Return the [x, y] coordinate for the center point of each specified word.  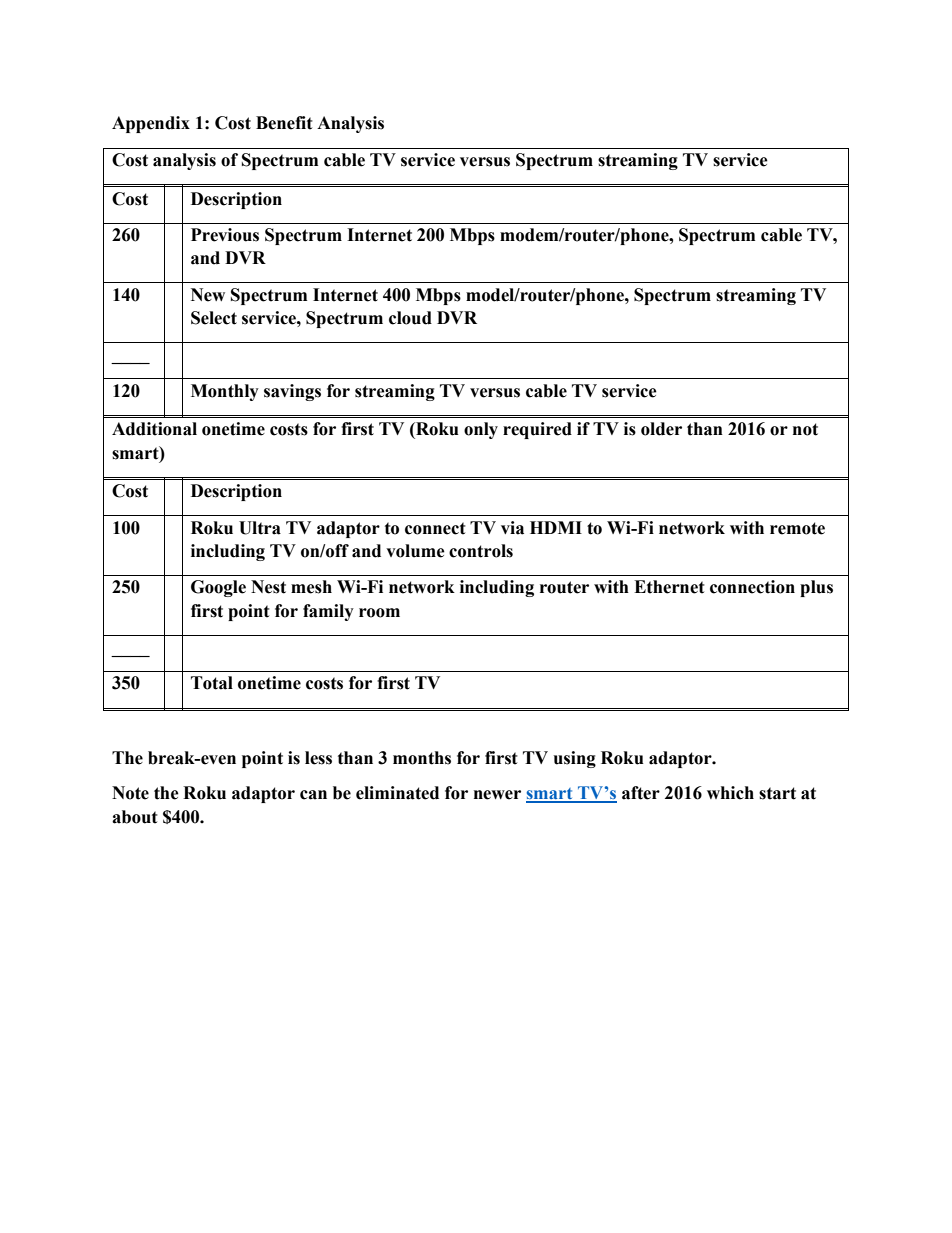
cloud [410, 318]
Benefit [284, 123]
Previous [225, 235]
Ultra [260, 528]
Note [130, 793]
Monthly [225, 392]
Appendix [151, 124]
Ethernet [669, 587]
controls [481, 551]
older [661, 429]
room [379, 613]
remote [797, 528]
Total [212, 683]
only [481, 430]
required [537, 430]
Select [214, 318]
